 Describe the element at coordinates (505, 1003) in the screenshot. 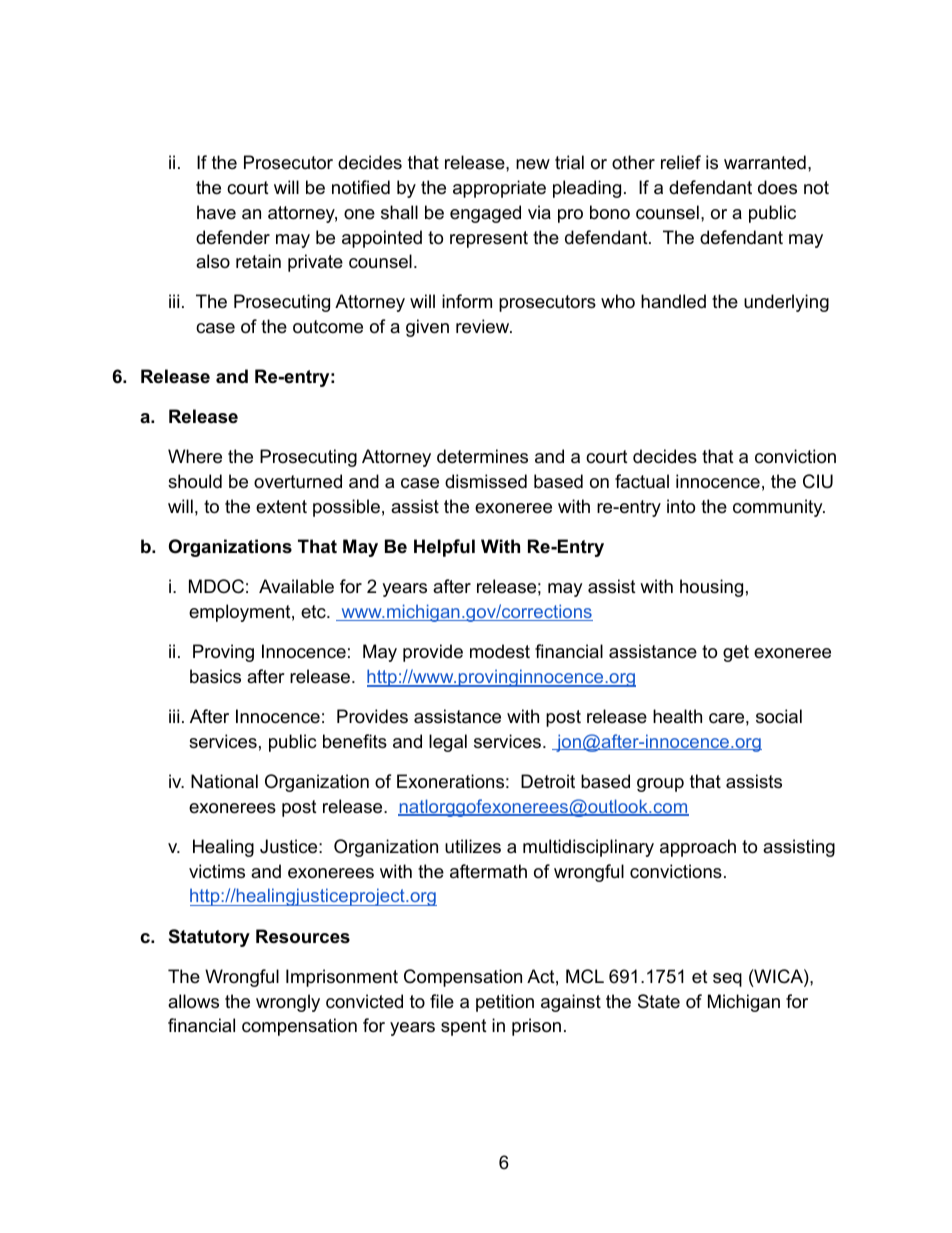

I see `petition` at that location.
